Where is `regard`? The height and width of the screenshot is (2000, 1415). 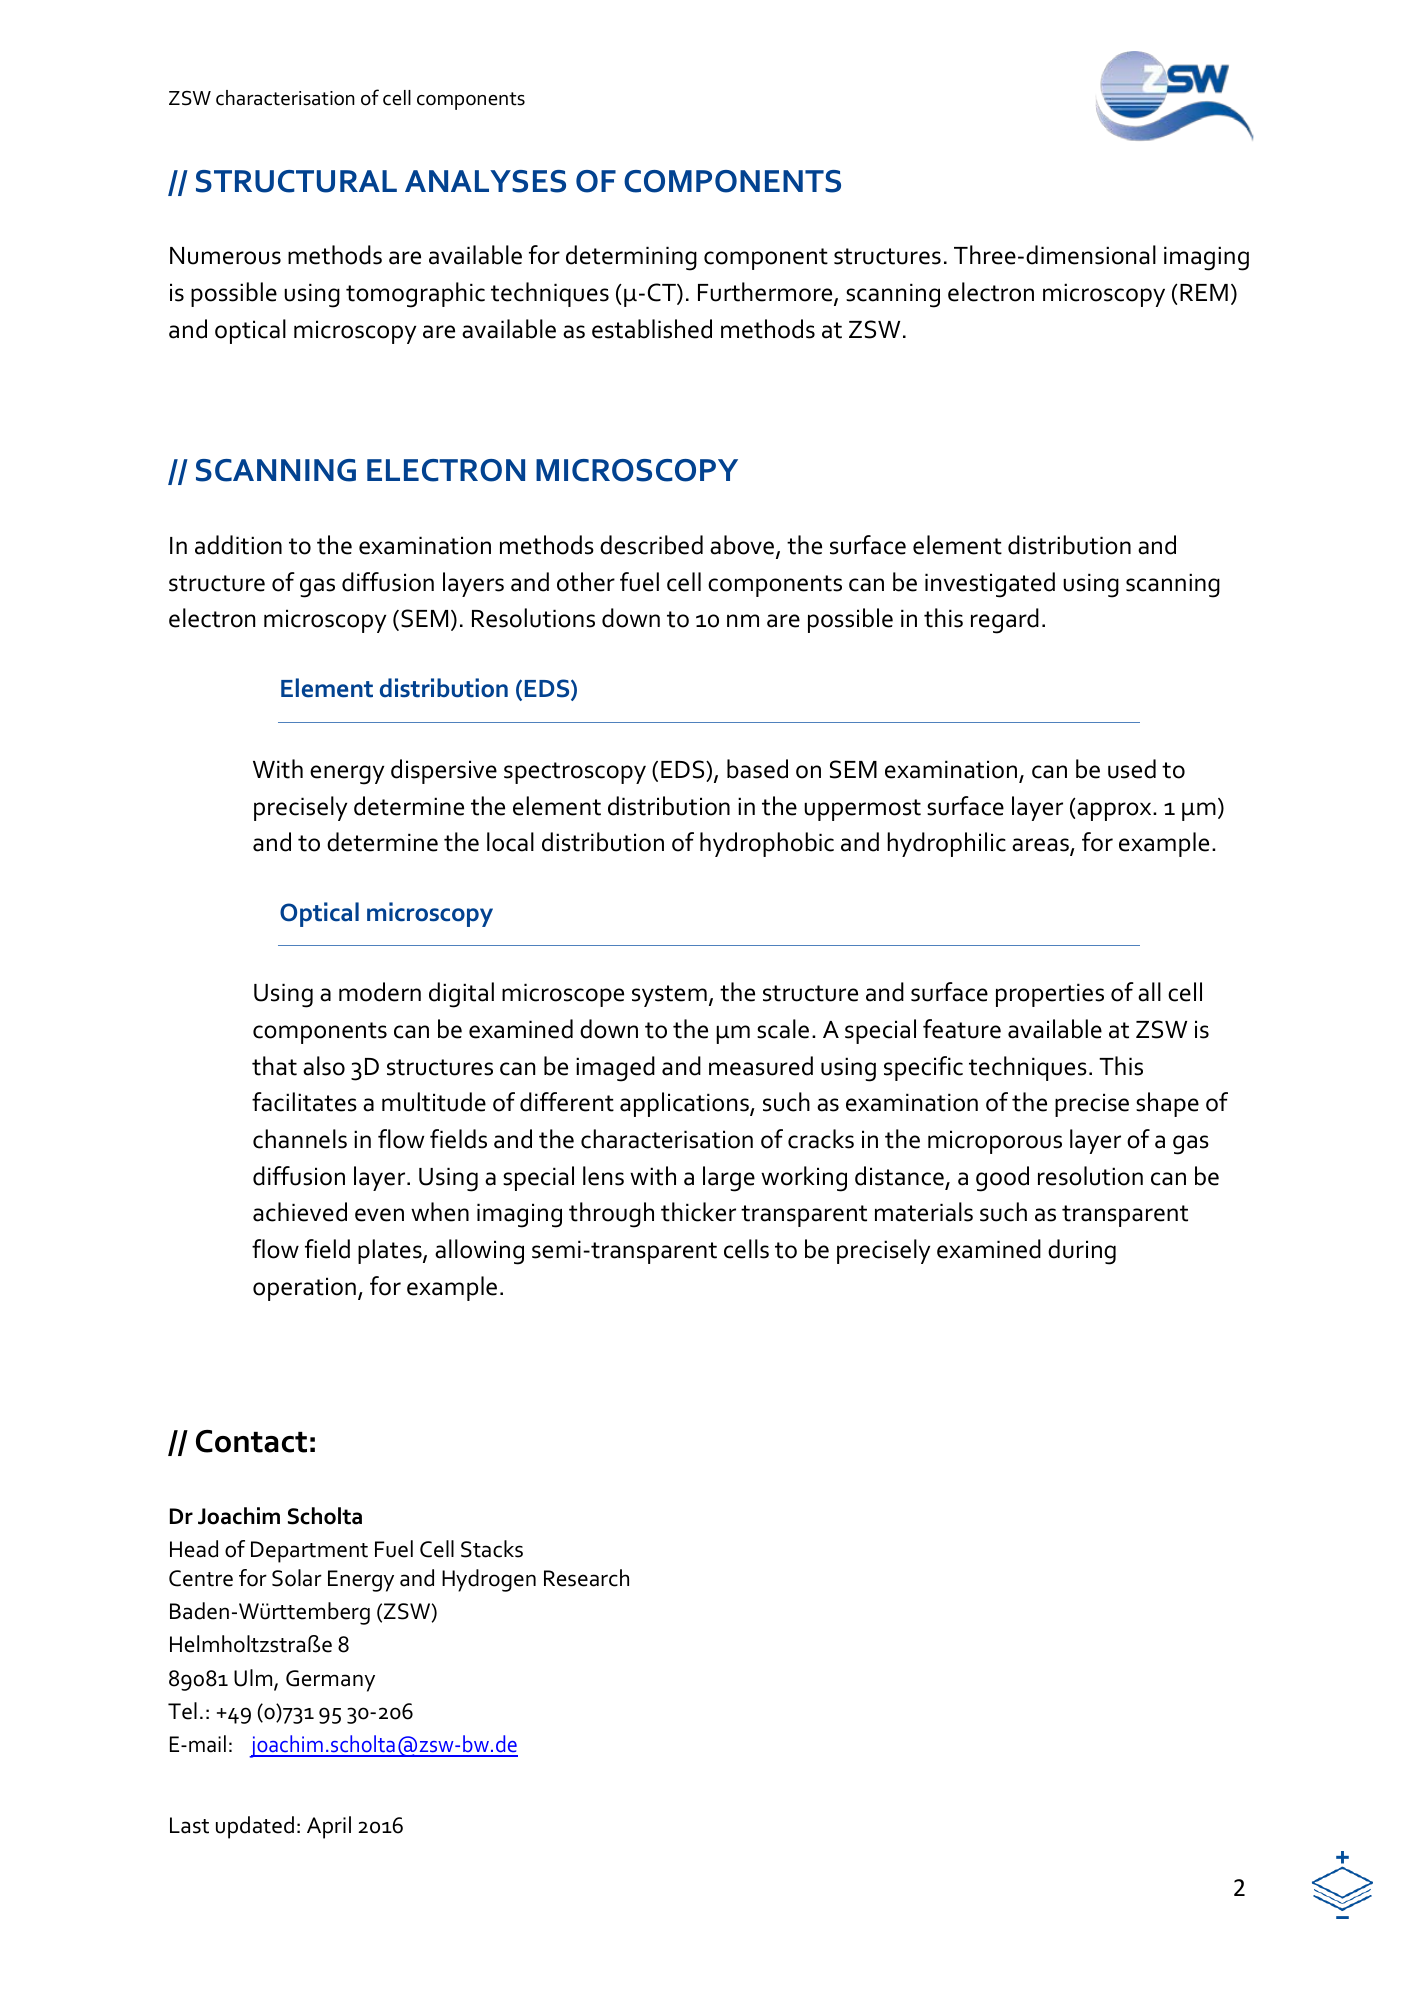 regard is located at coordinates (1005, 621).
